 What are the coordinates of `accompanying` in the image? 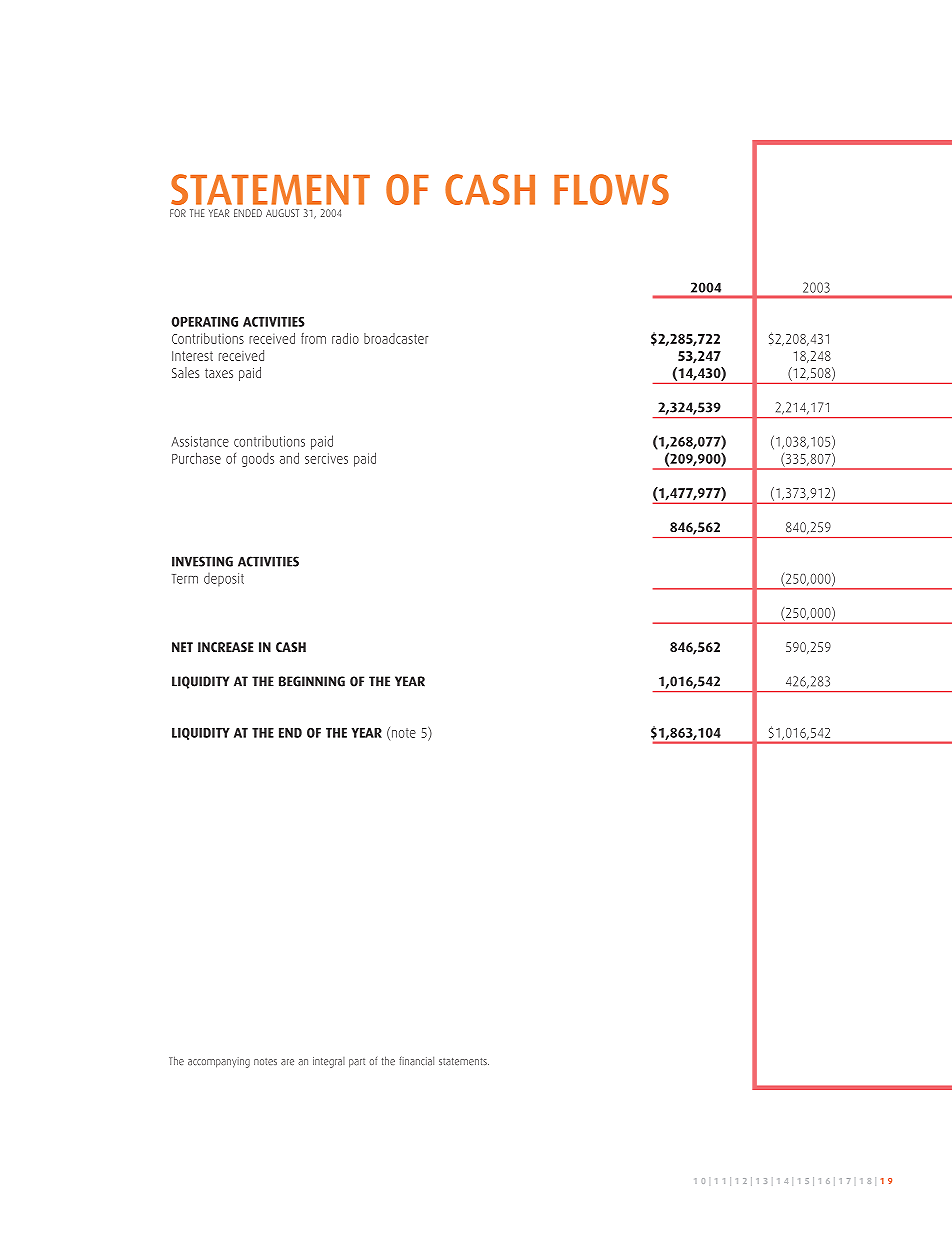 It's located at (219, 1062).
